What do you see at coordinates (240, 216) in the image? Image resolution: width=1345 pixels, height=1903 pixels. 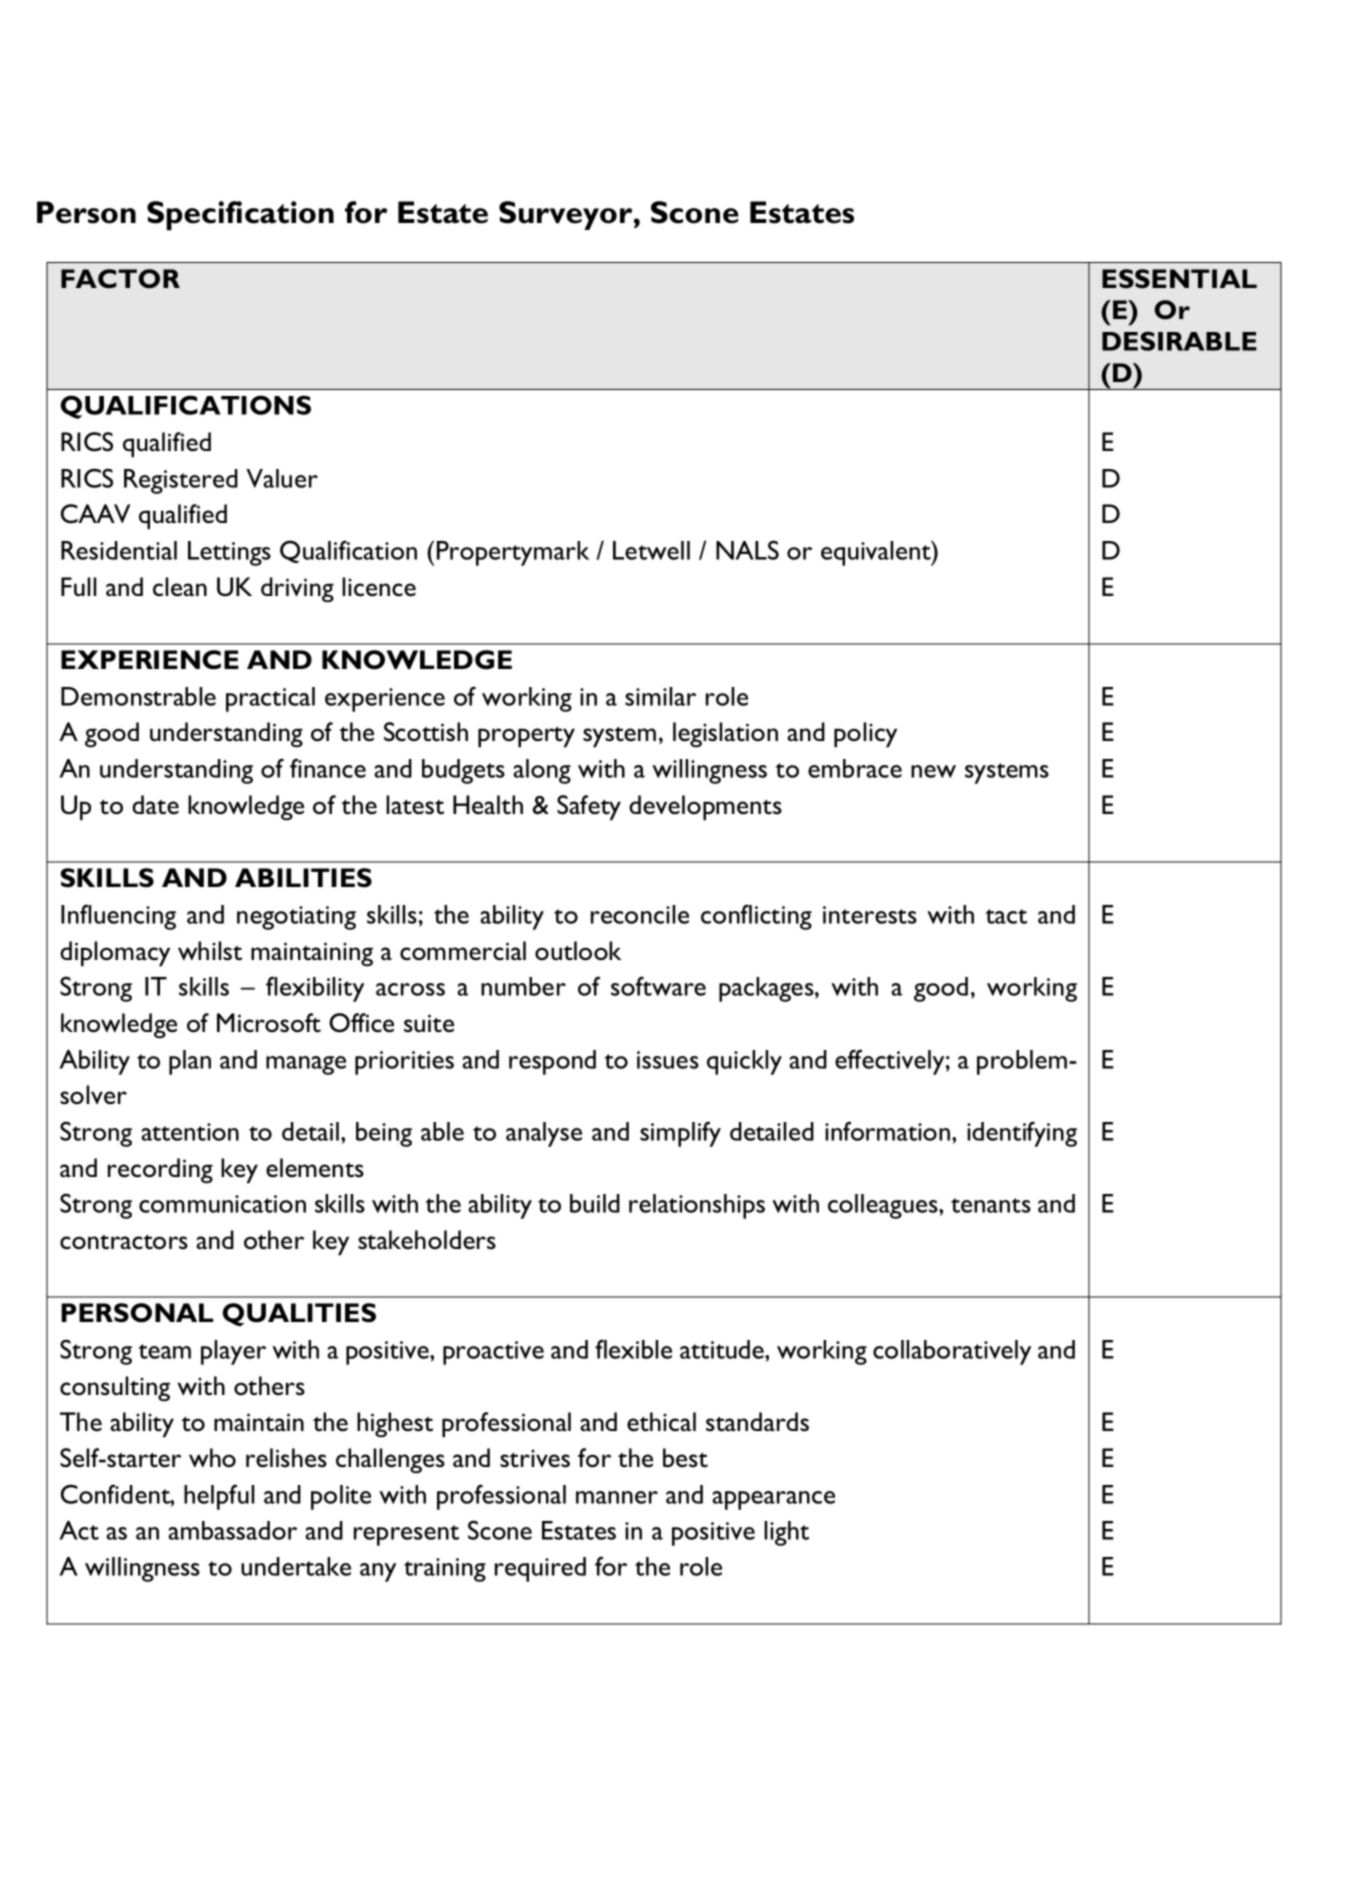 I see `Specification` at bounding box center [240, 216].
